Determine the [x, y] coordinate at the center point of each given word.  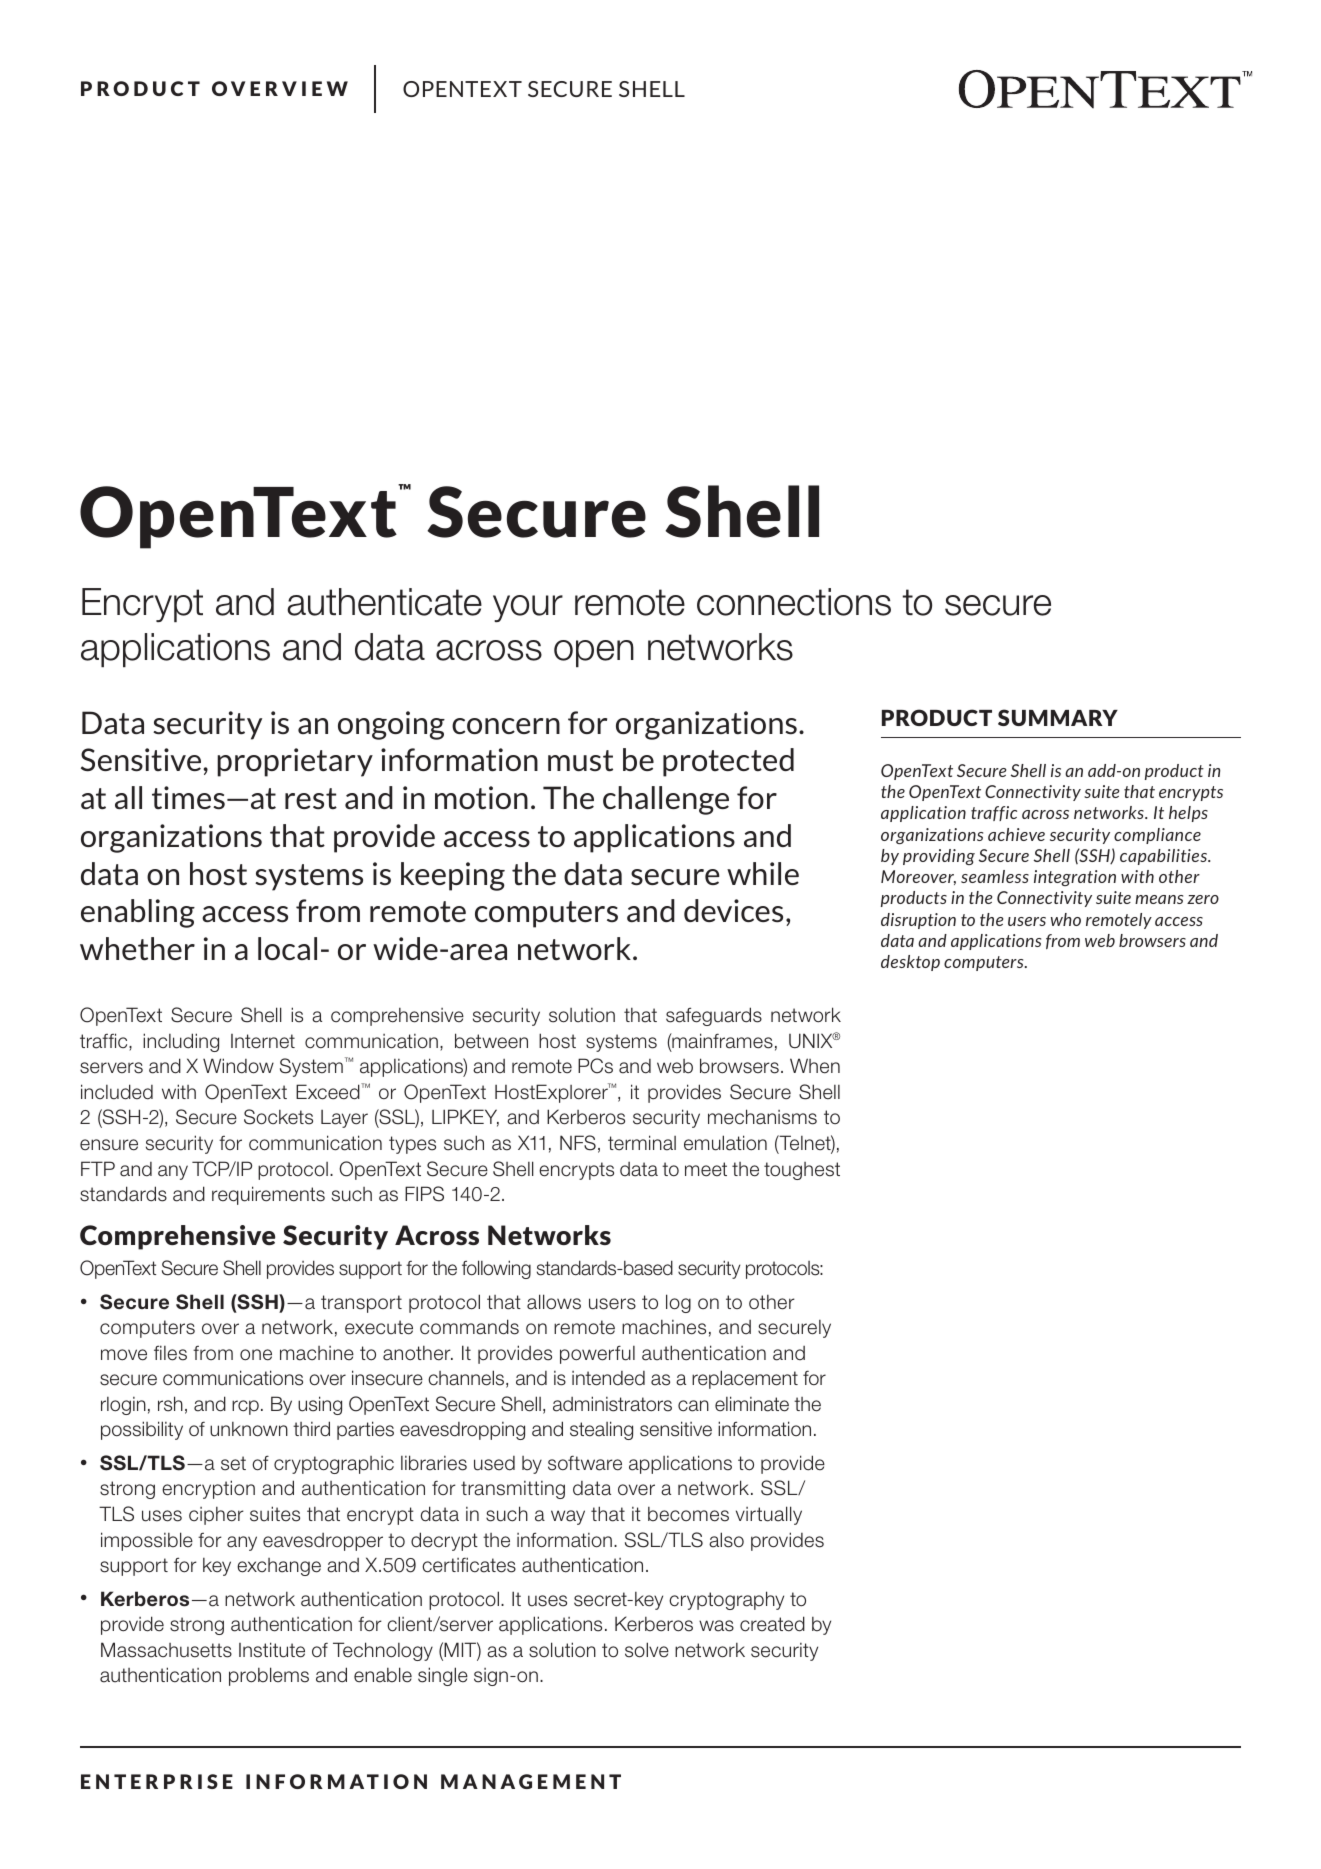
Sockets [278, 1117]
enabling [138, 913]
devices [733, 911]
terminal [642, 1143]
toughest [802, 1171]
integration [1075, 878]
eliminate [752, 1404]
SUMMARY [1058, 717]
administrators [612, 1404]
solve [647, 1650]
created [772, 1624]
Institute [272, 1650]
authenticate [384, 602]
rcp [245, 1407]
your [528, 608]
